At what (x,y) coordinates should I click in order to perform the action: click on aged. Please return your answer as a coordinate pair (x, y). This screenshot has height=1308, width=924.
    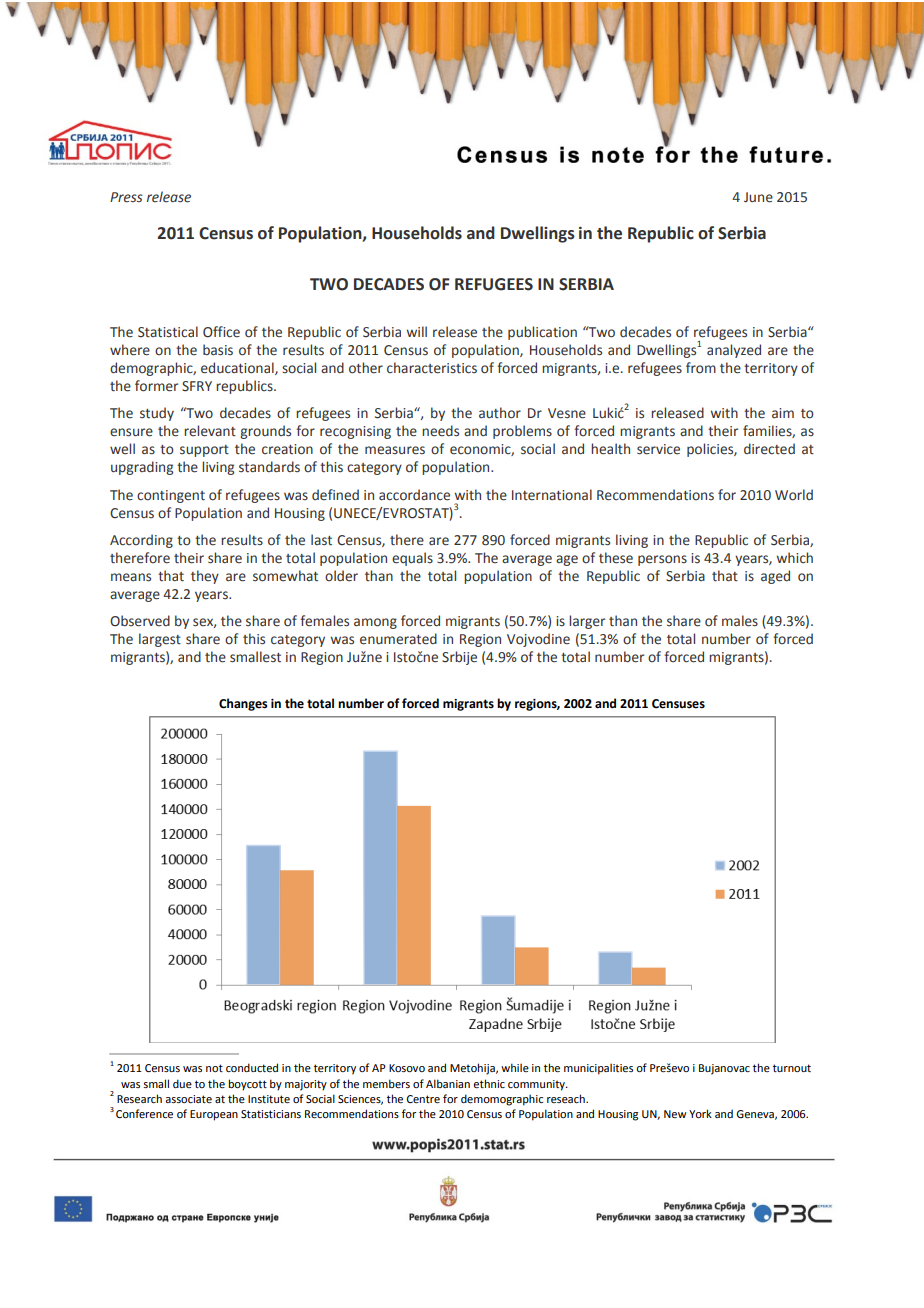
    Looking at the image, I should click on (775, 577).
